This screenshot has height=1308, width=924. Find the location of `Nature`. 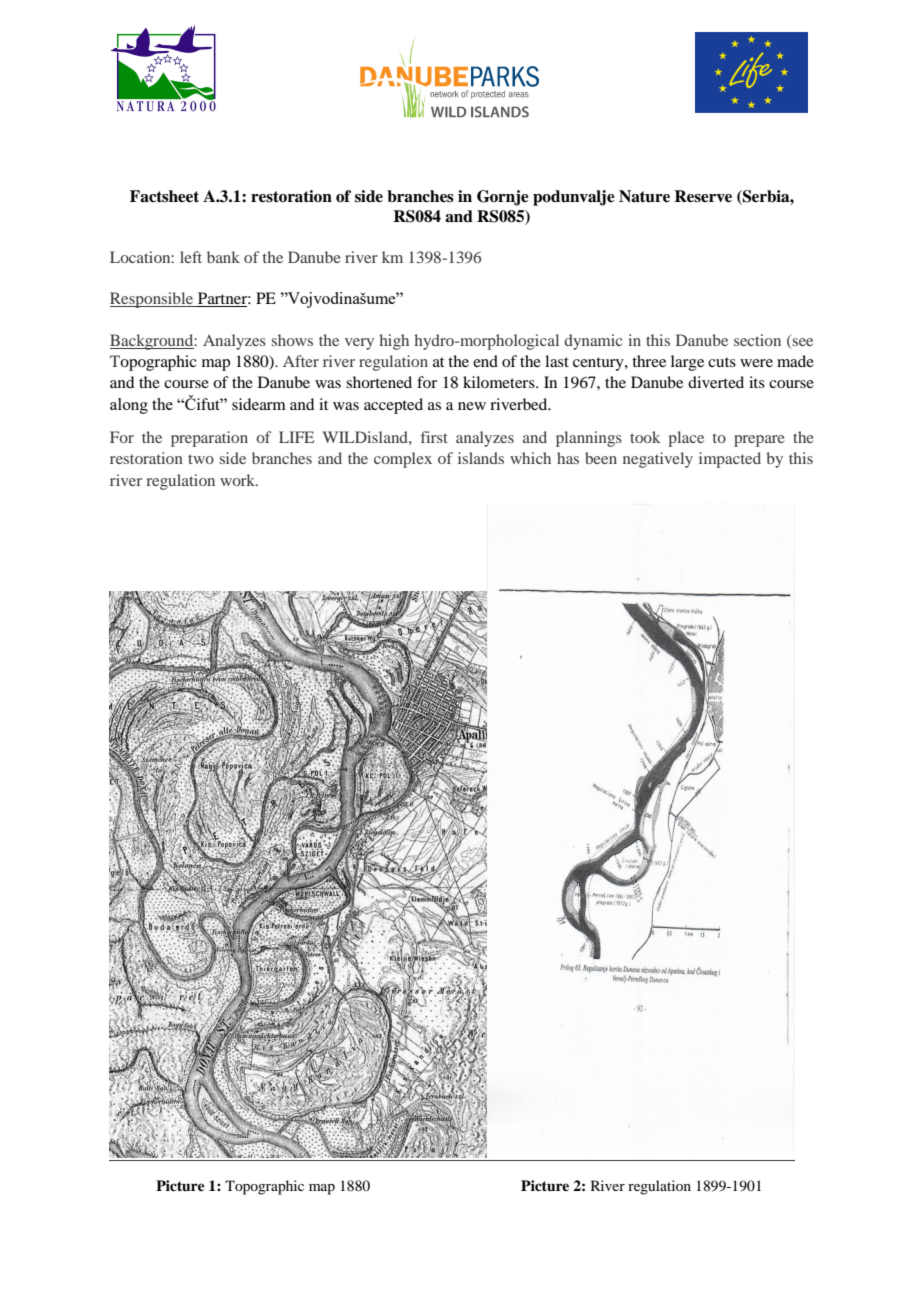

Nature is located at coordinates (644, 196).
